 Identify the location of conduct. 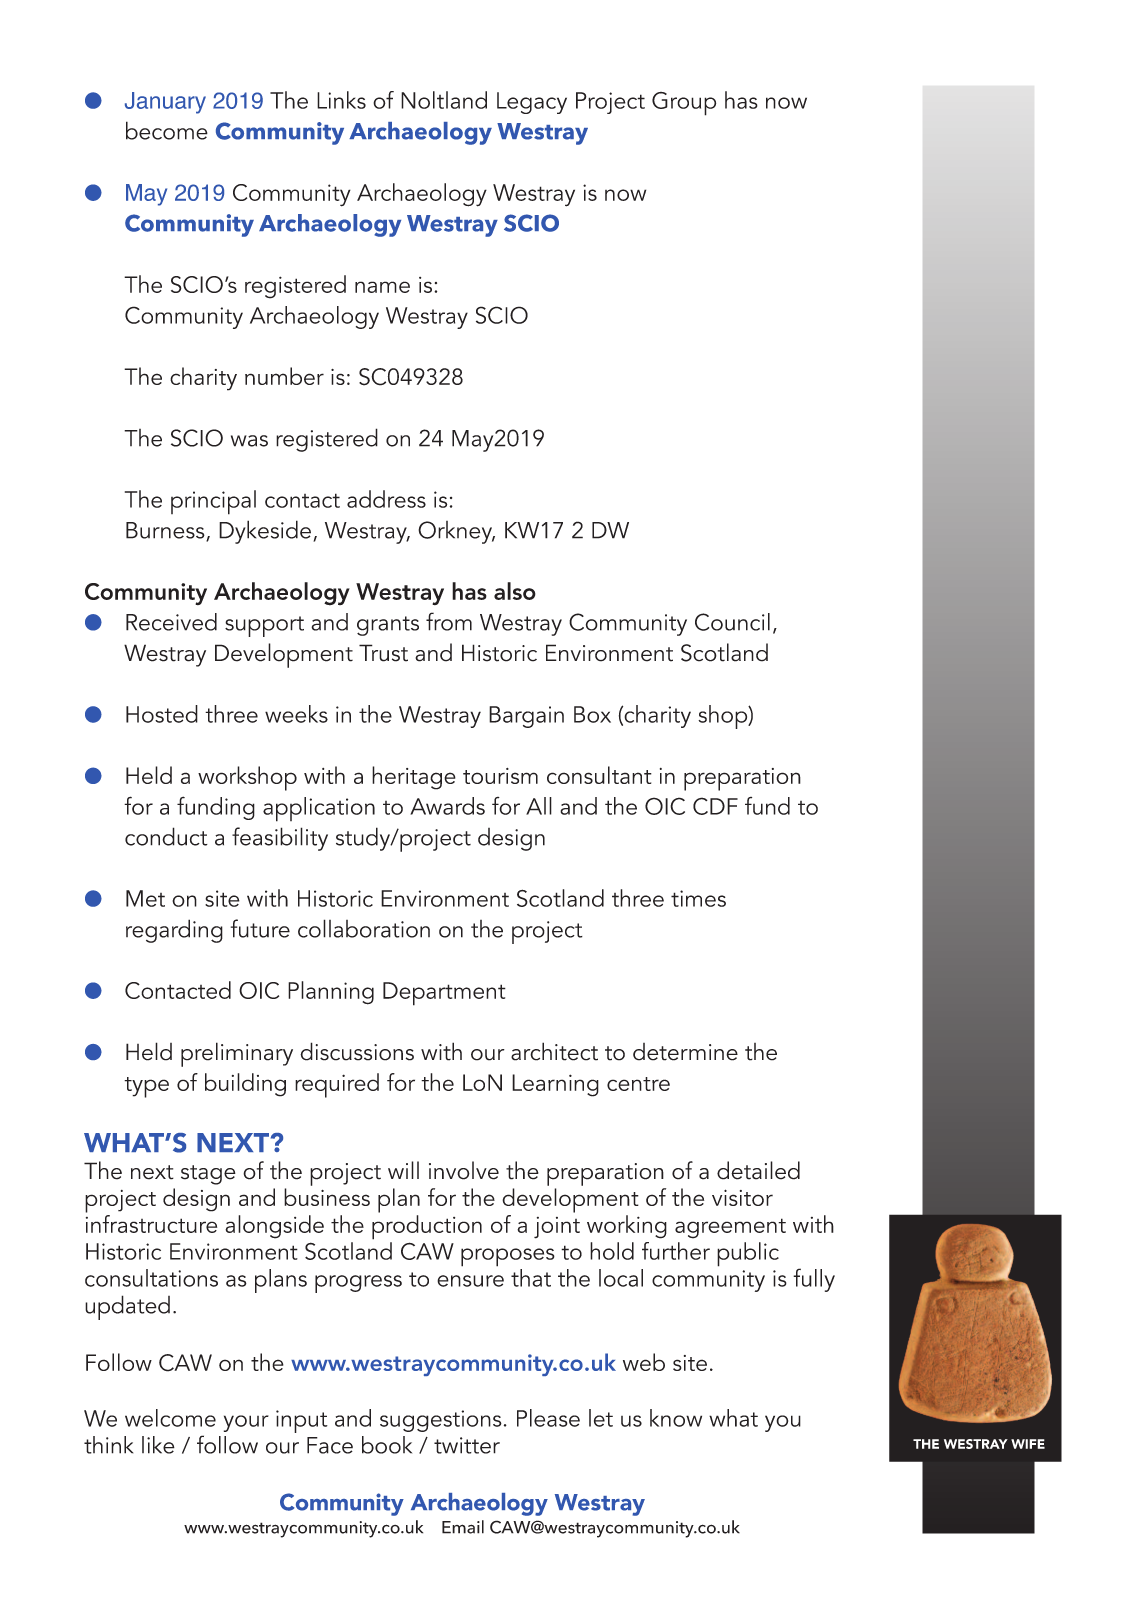
(166, 836).
